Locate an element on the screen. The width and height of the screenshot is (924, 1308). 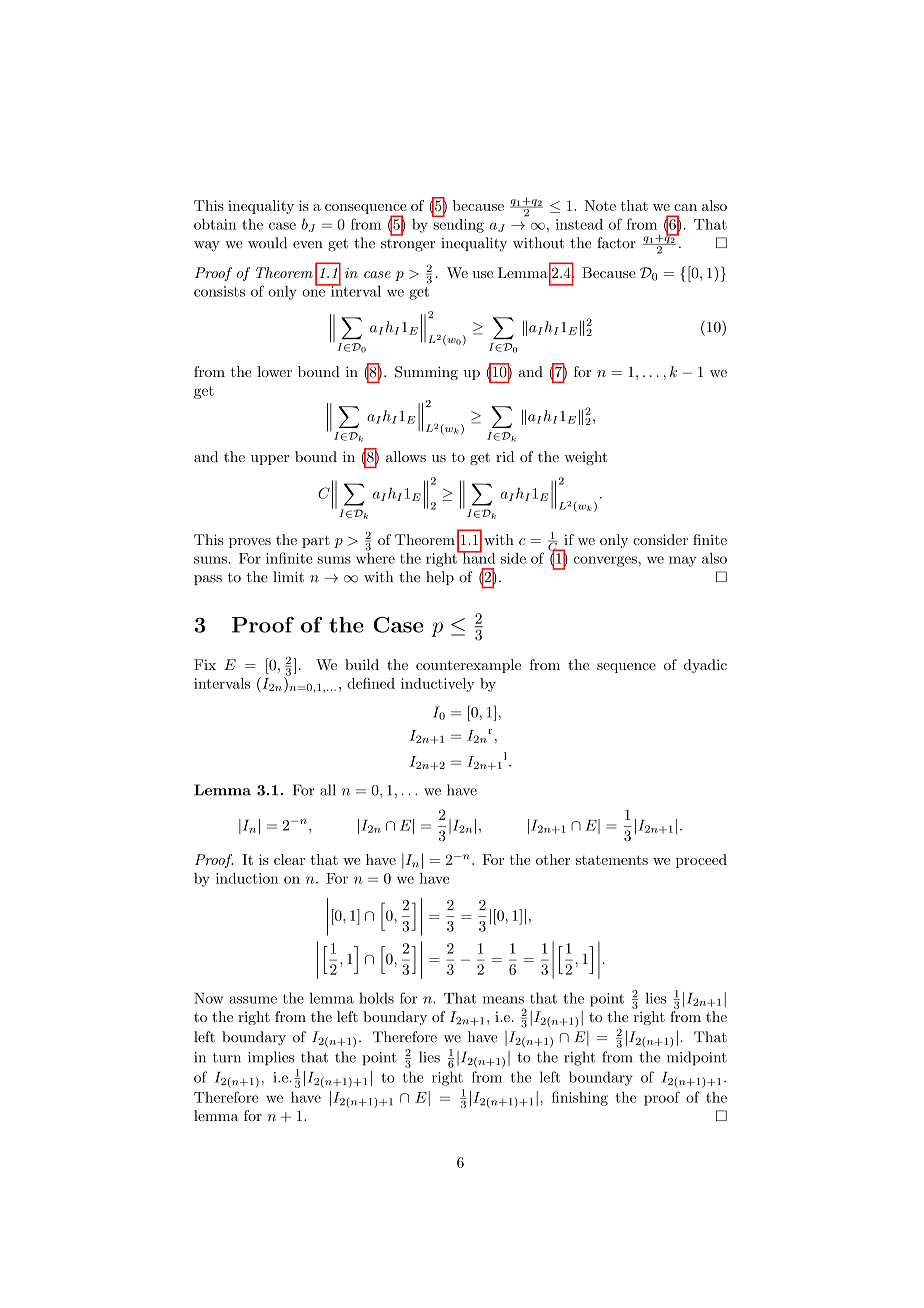
sending is located at coordinates (458, 224).
